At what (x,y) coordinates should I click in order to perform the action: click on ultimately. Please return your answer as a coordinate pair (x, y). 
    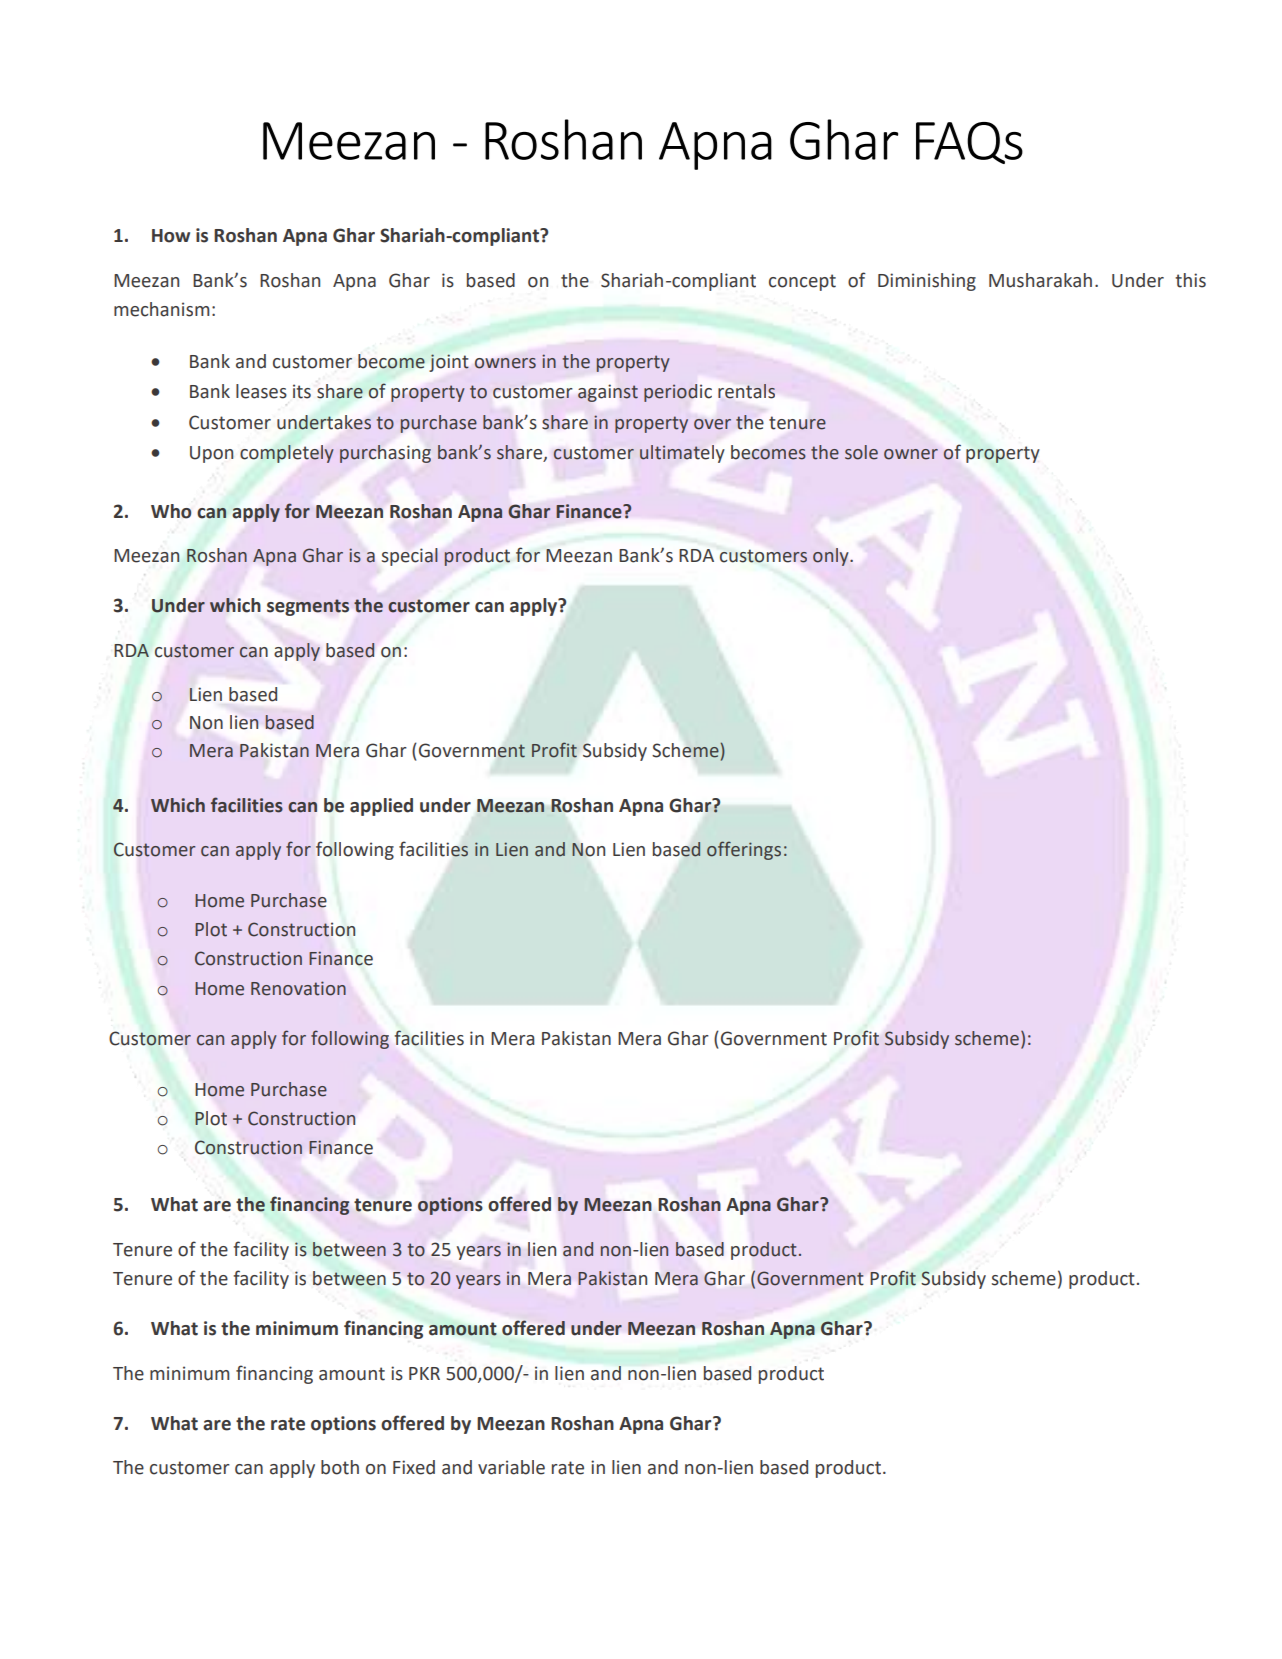
    Looking at the image, I should click on (682, 454).
